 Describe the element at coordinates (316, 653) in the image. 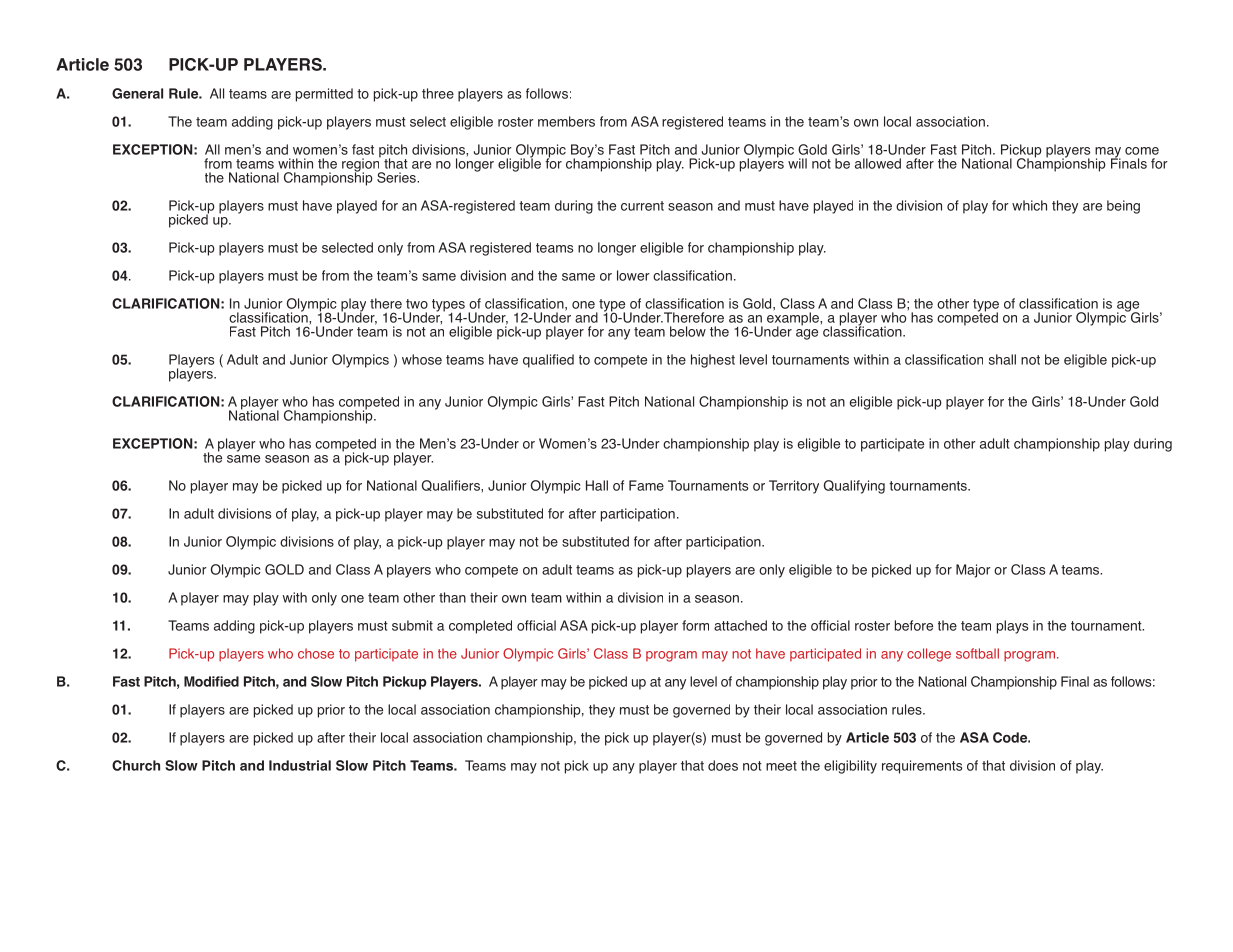

I see `chose` at that location.
